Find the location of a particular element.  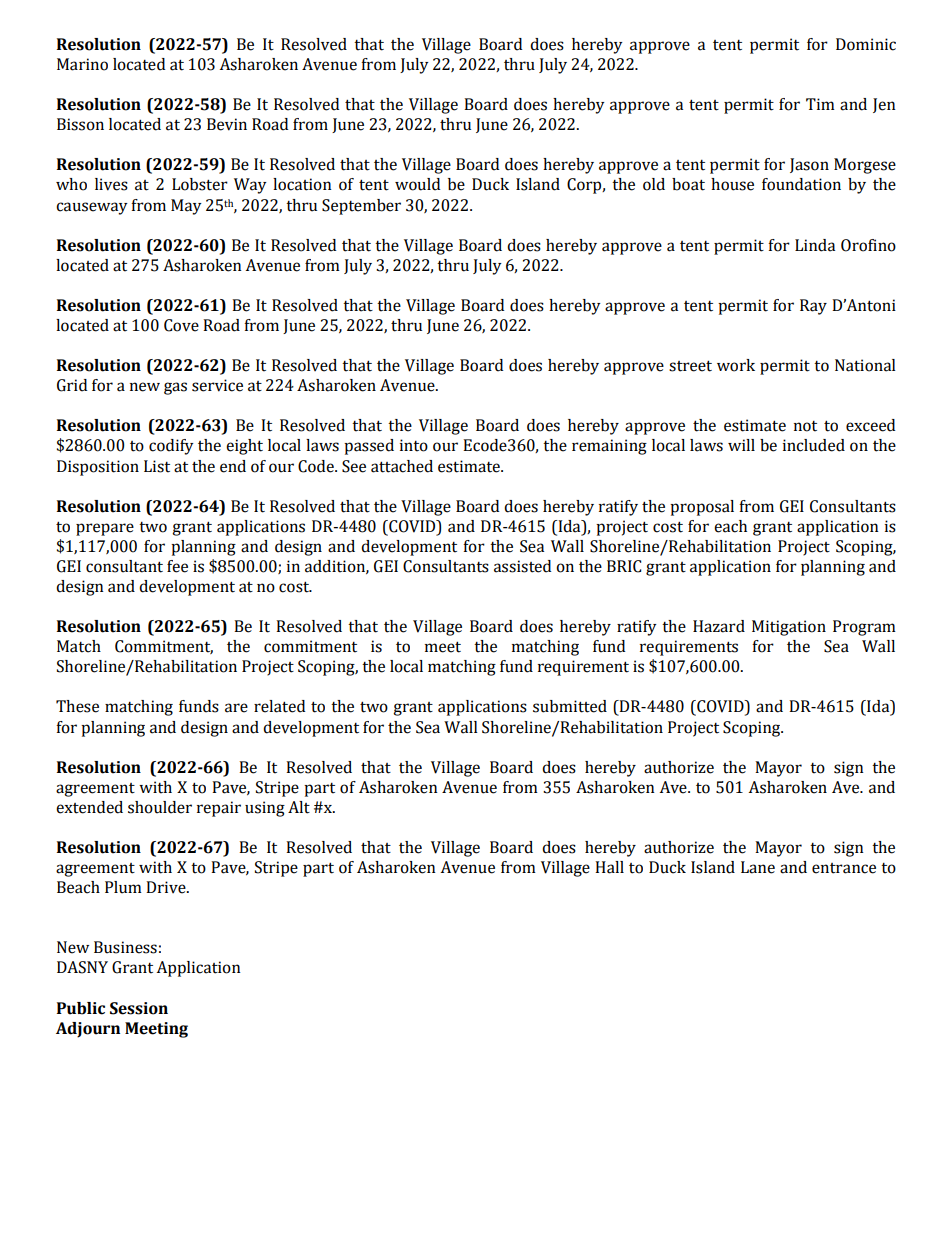

Marino is located at coordinates (82, 64).
